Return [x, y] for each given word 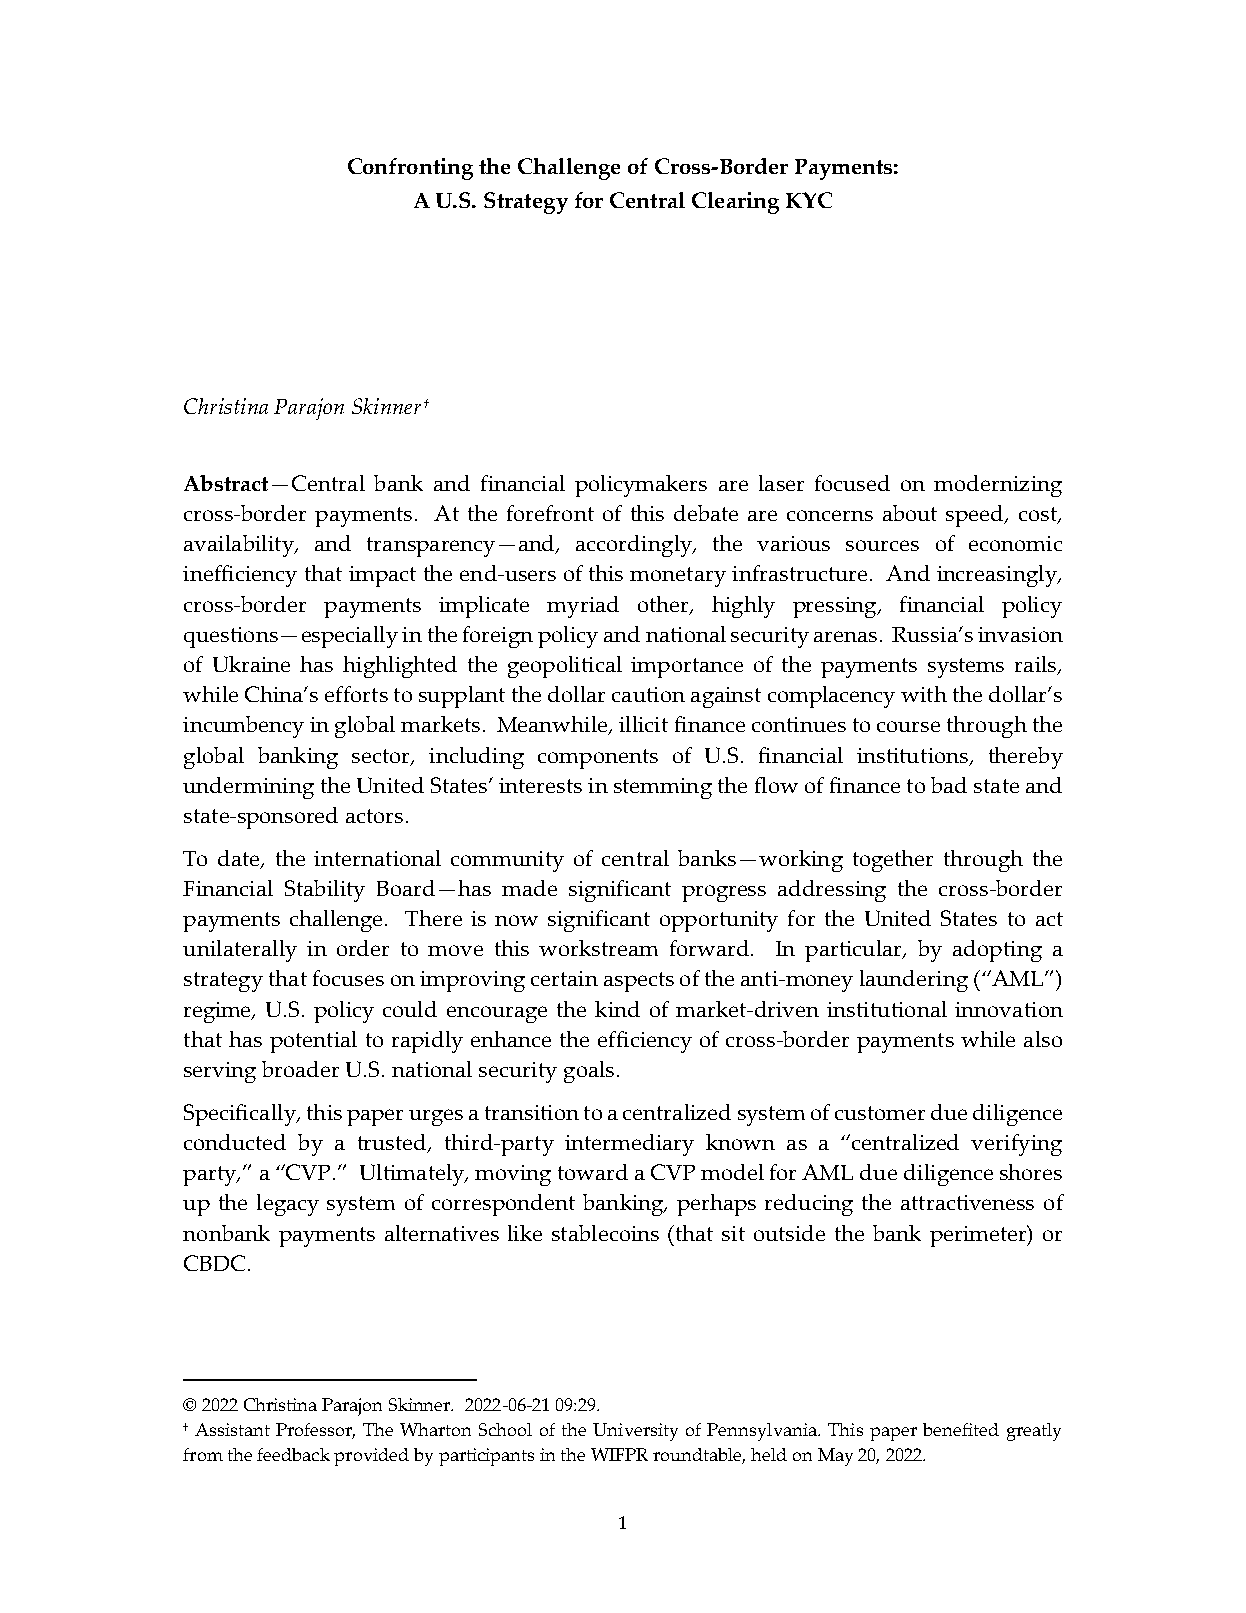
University [635, 1432]
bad [949, 785]
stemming [663, 788]
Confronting [410, 169]
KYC [809, 200]
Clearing [735, 203]
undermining [248, 788]
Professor [315, 1431]
